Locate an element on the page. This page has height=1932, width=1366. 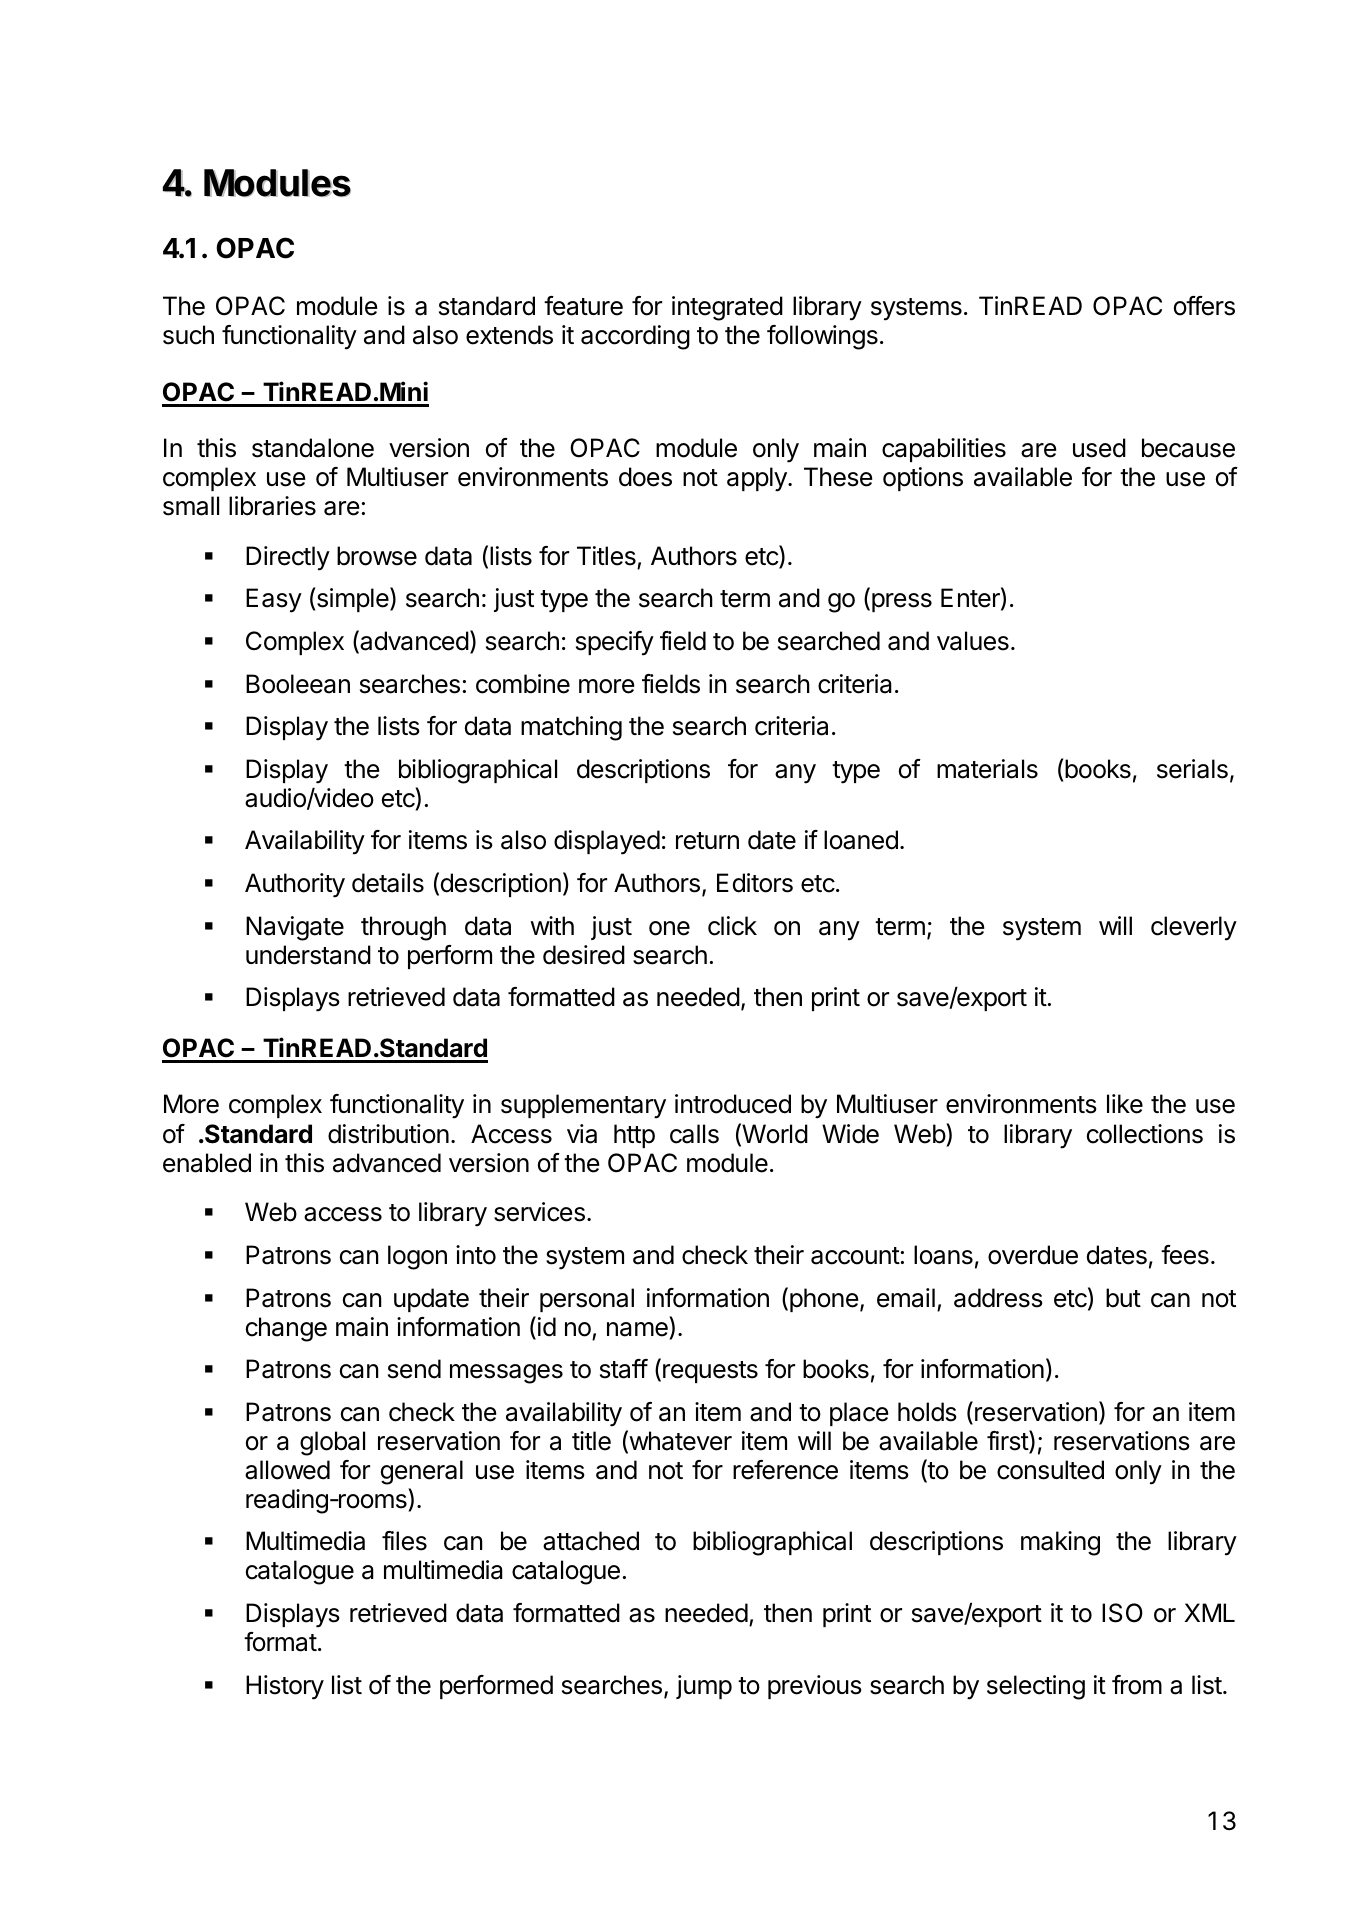
offers is located at coordinates (1204, 306).
